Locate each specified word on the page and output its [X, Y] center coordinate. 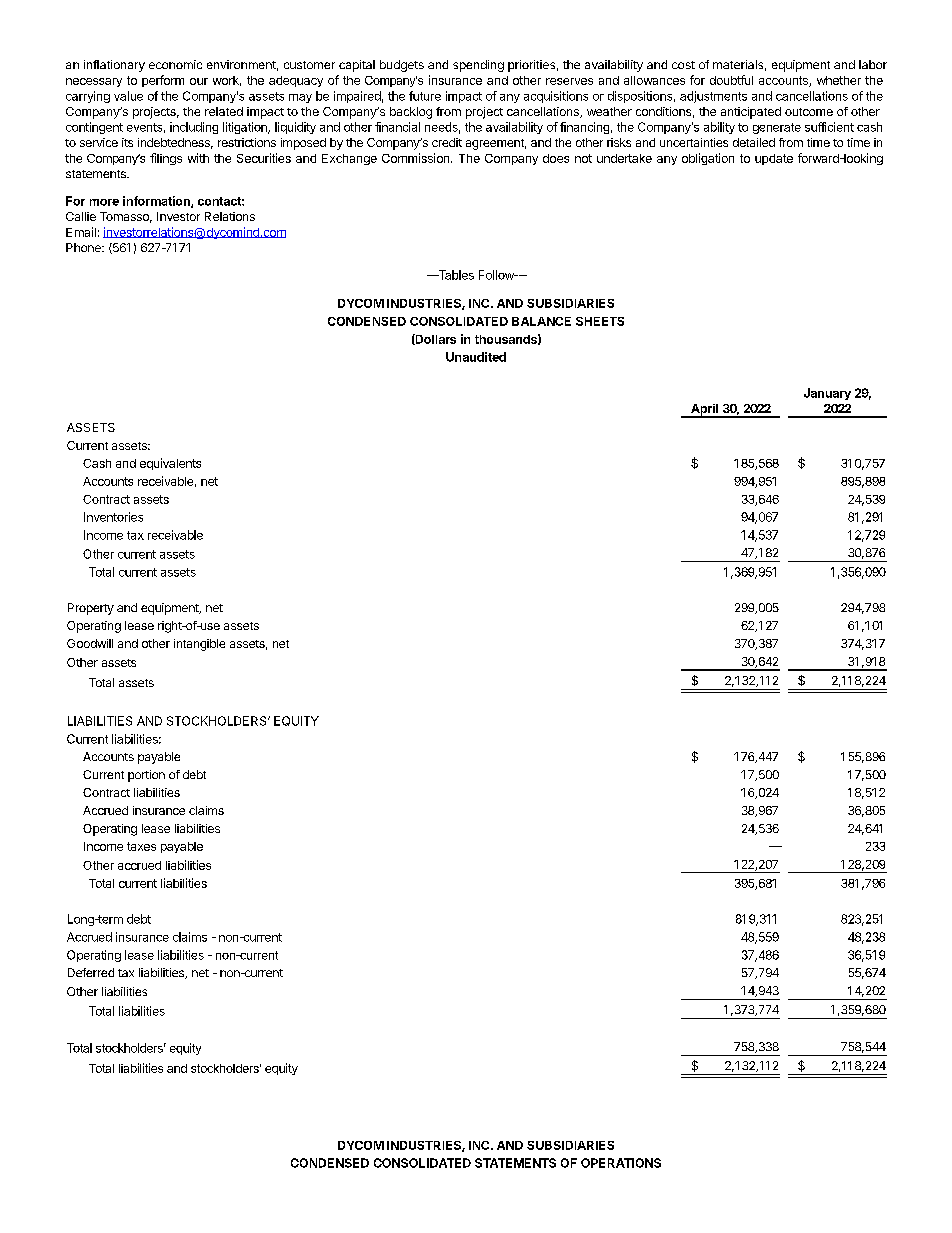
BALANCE [541, 321]
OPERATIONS [621, 1163]
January [827, 394]
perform [163, 81]
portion [146, 776]
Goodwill [90, 643]
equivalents [170, 464]
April [705, 411]
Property [91, 609]
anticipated [751, 113]
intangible [199, 645]
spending [478, 66]
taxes [141, 846]
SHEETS [600, 321]
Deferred [91, 972]
